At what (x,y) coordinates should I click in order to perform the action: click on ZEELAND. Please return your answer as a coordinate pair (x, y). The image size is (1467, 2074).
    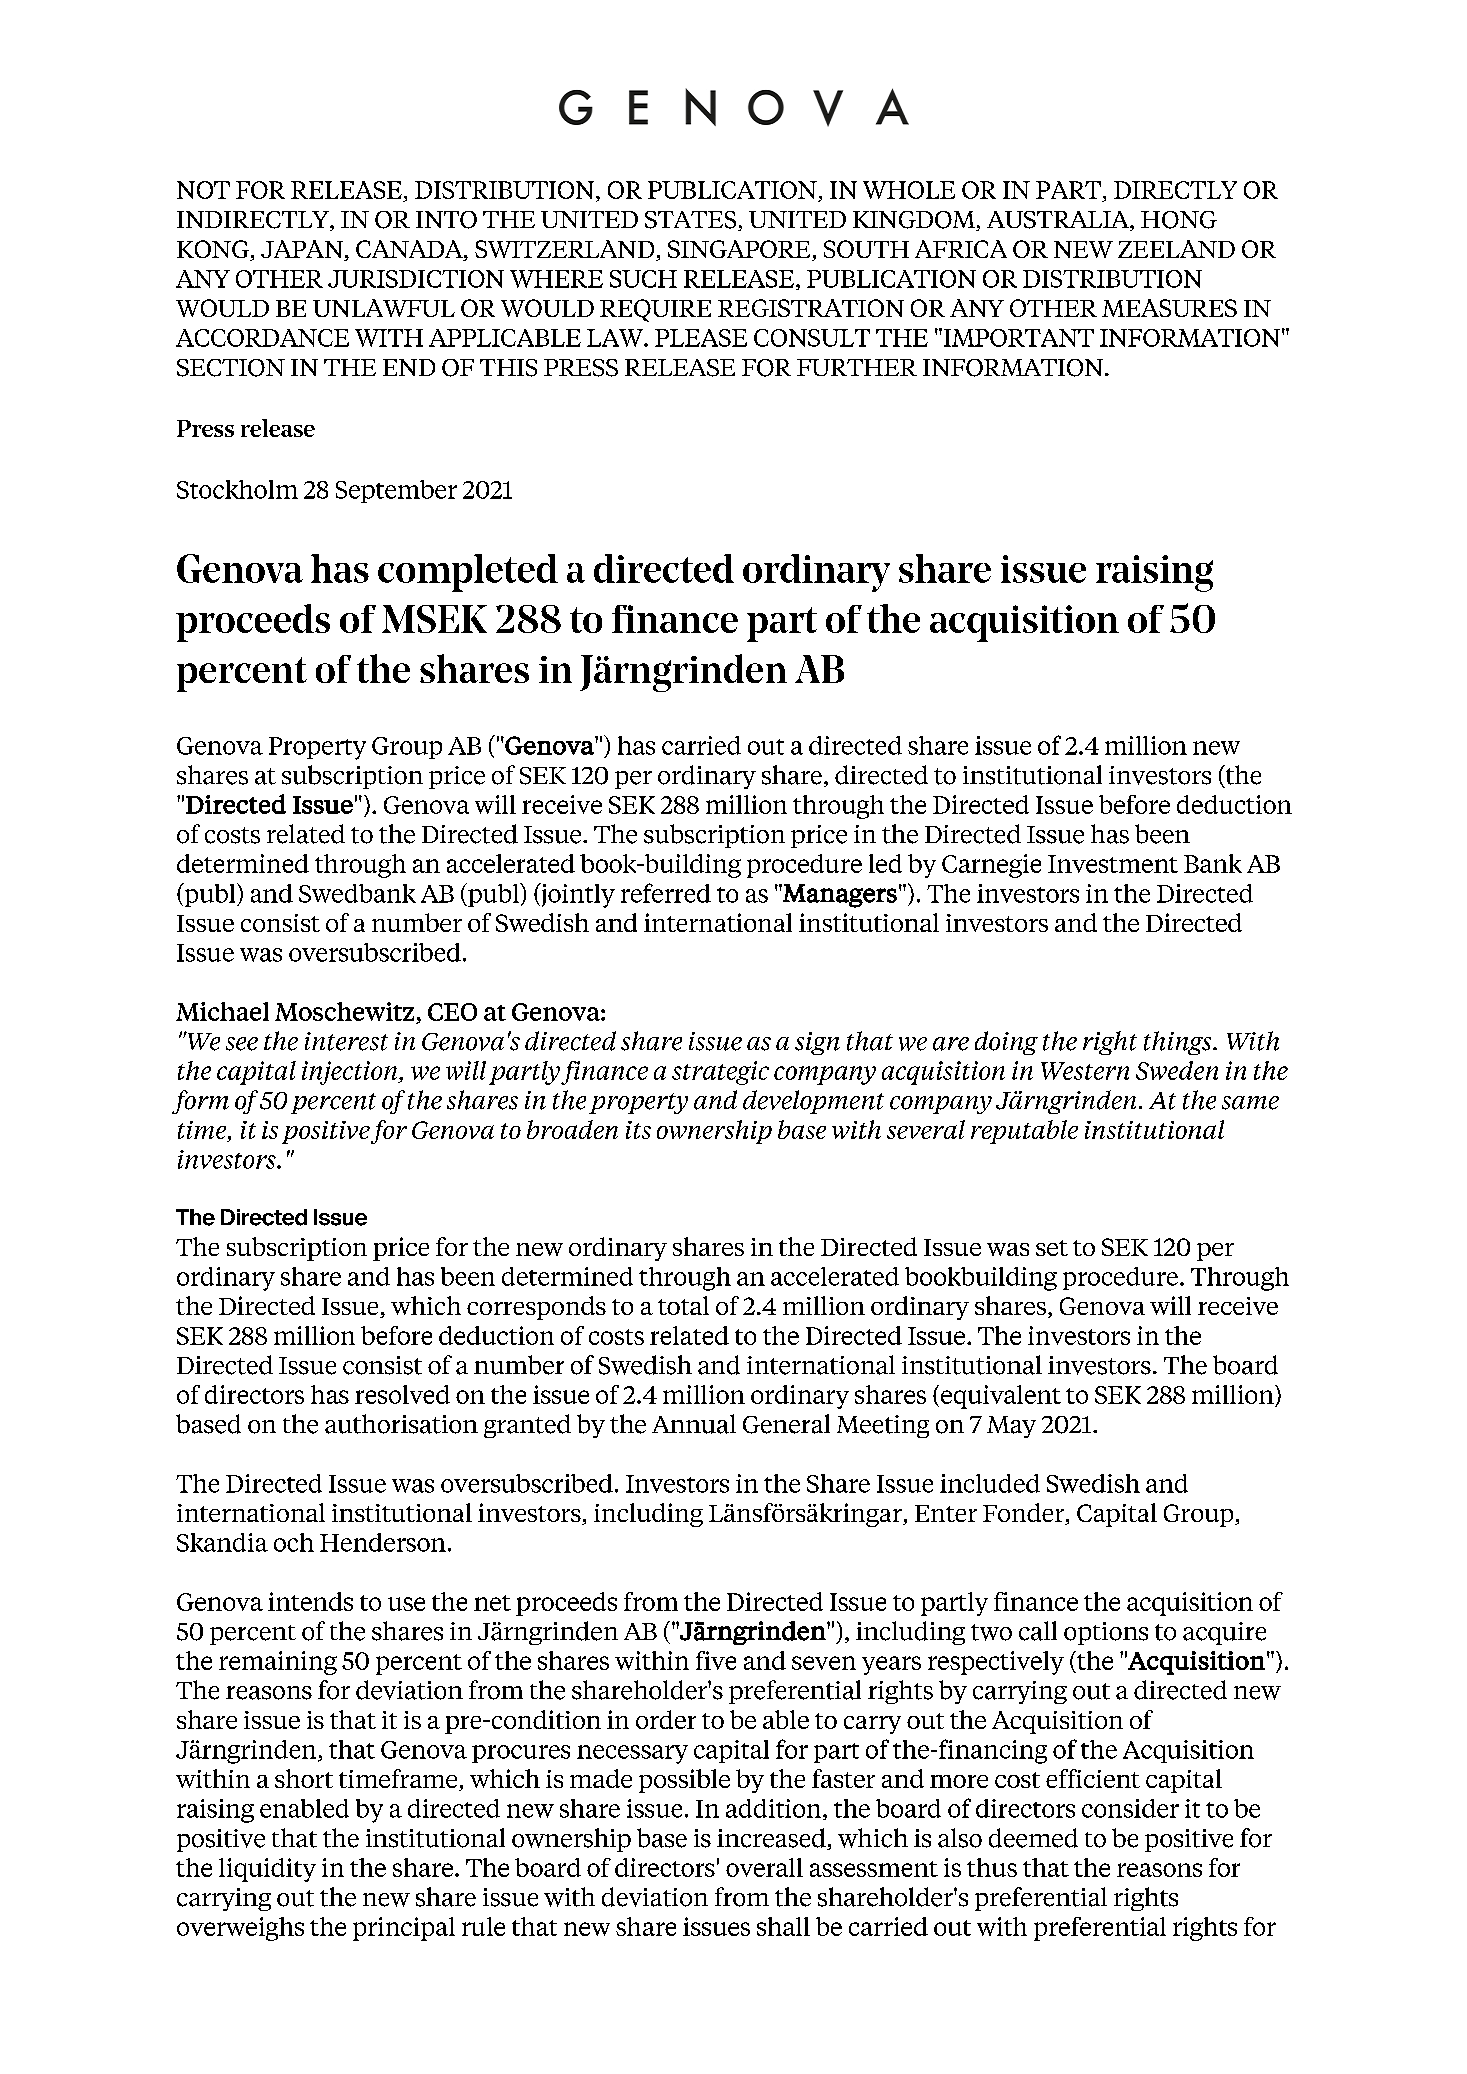
    Looking at the image, I should click on (1176, 249).
